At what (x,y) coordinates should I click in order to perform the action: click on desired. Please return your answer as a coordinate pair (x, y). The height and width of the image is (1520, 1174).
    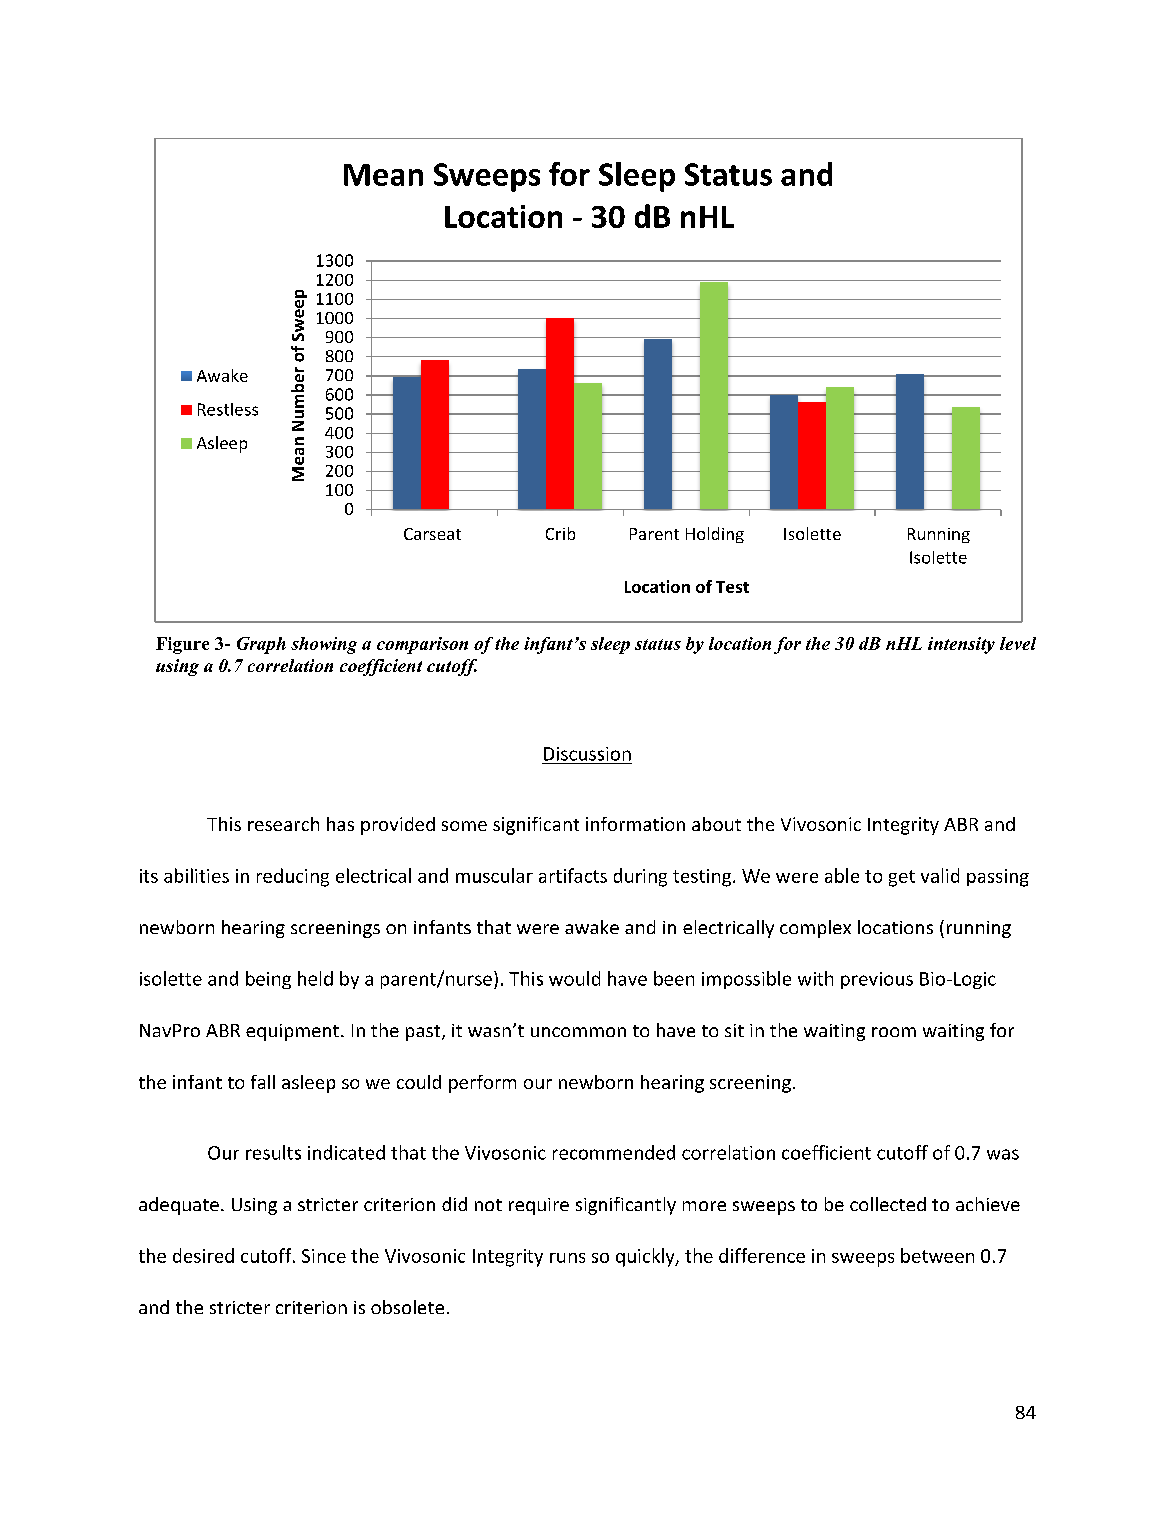
    Looking at the image, I should click on (203, 1255).
